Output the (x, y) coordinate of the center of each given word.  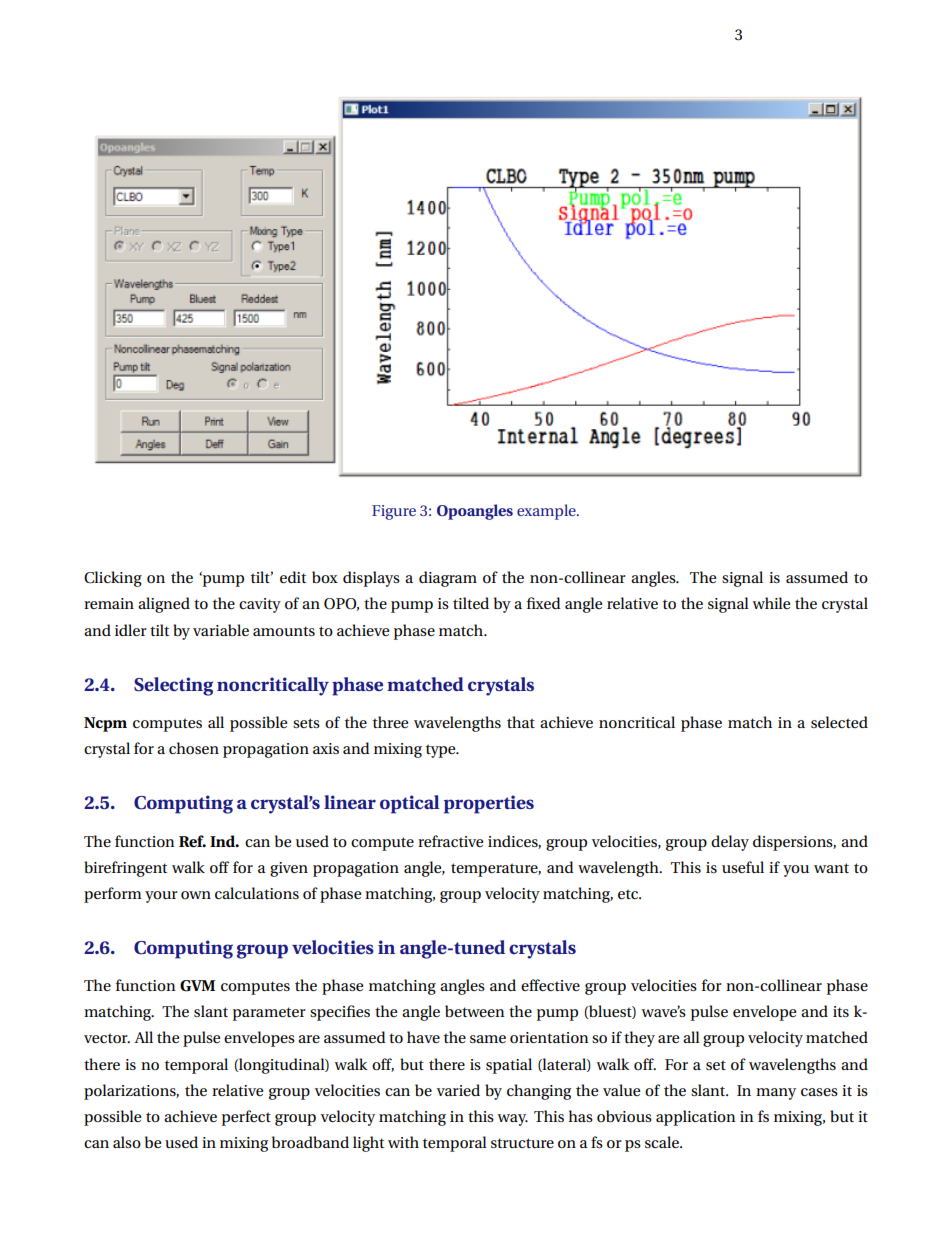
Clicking (113, 579)
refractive (450, 841)
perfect (246, 1118)
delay (730, 843)
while (771, 603)
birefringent (125, 869)
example (547, 512)
